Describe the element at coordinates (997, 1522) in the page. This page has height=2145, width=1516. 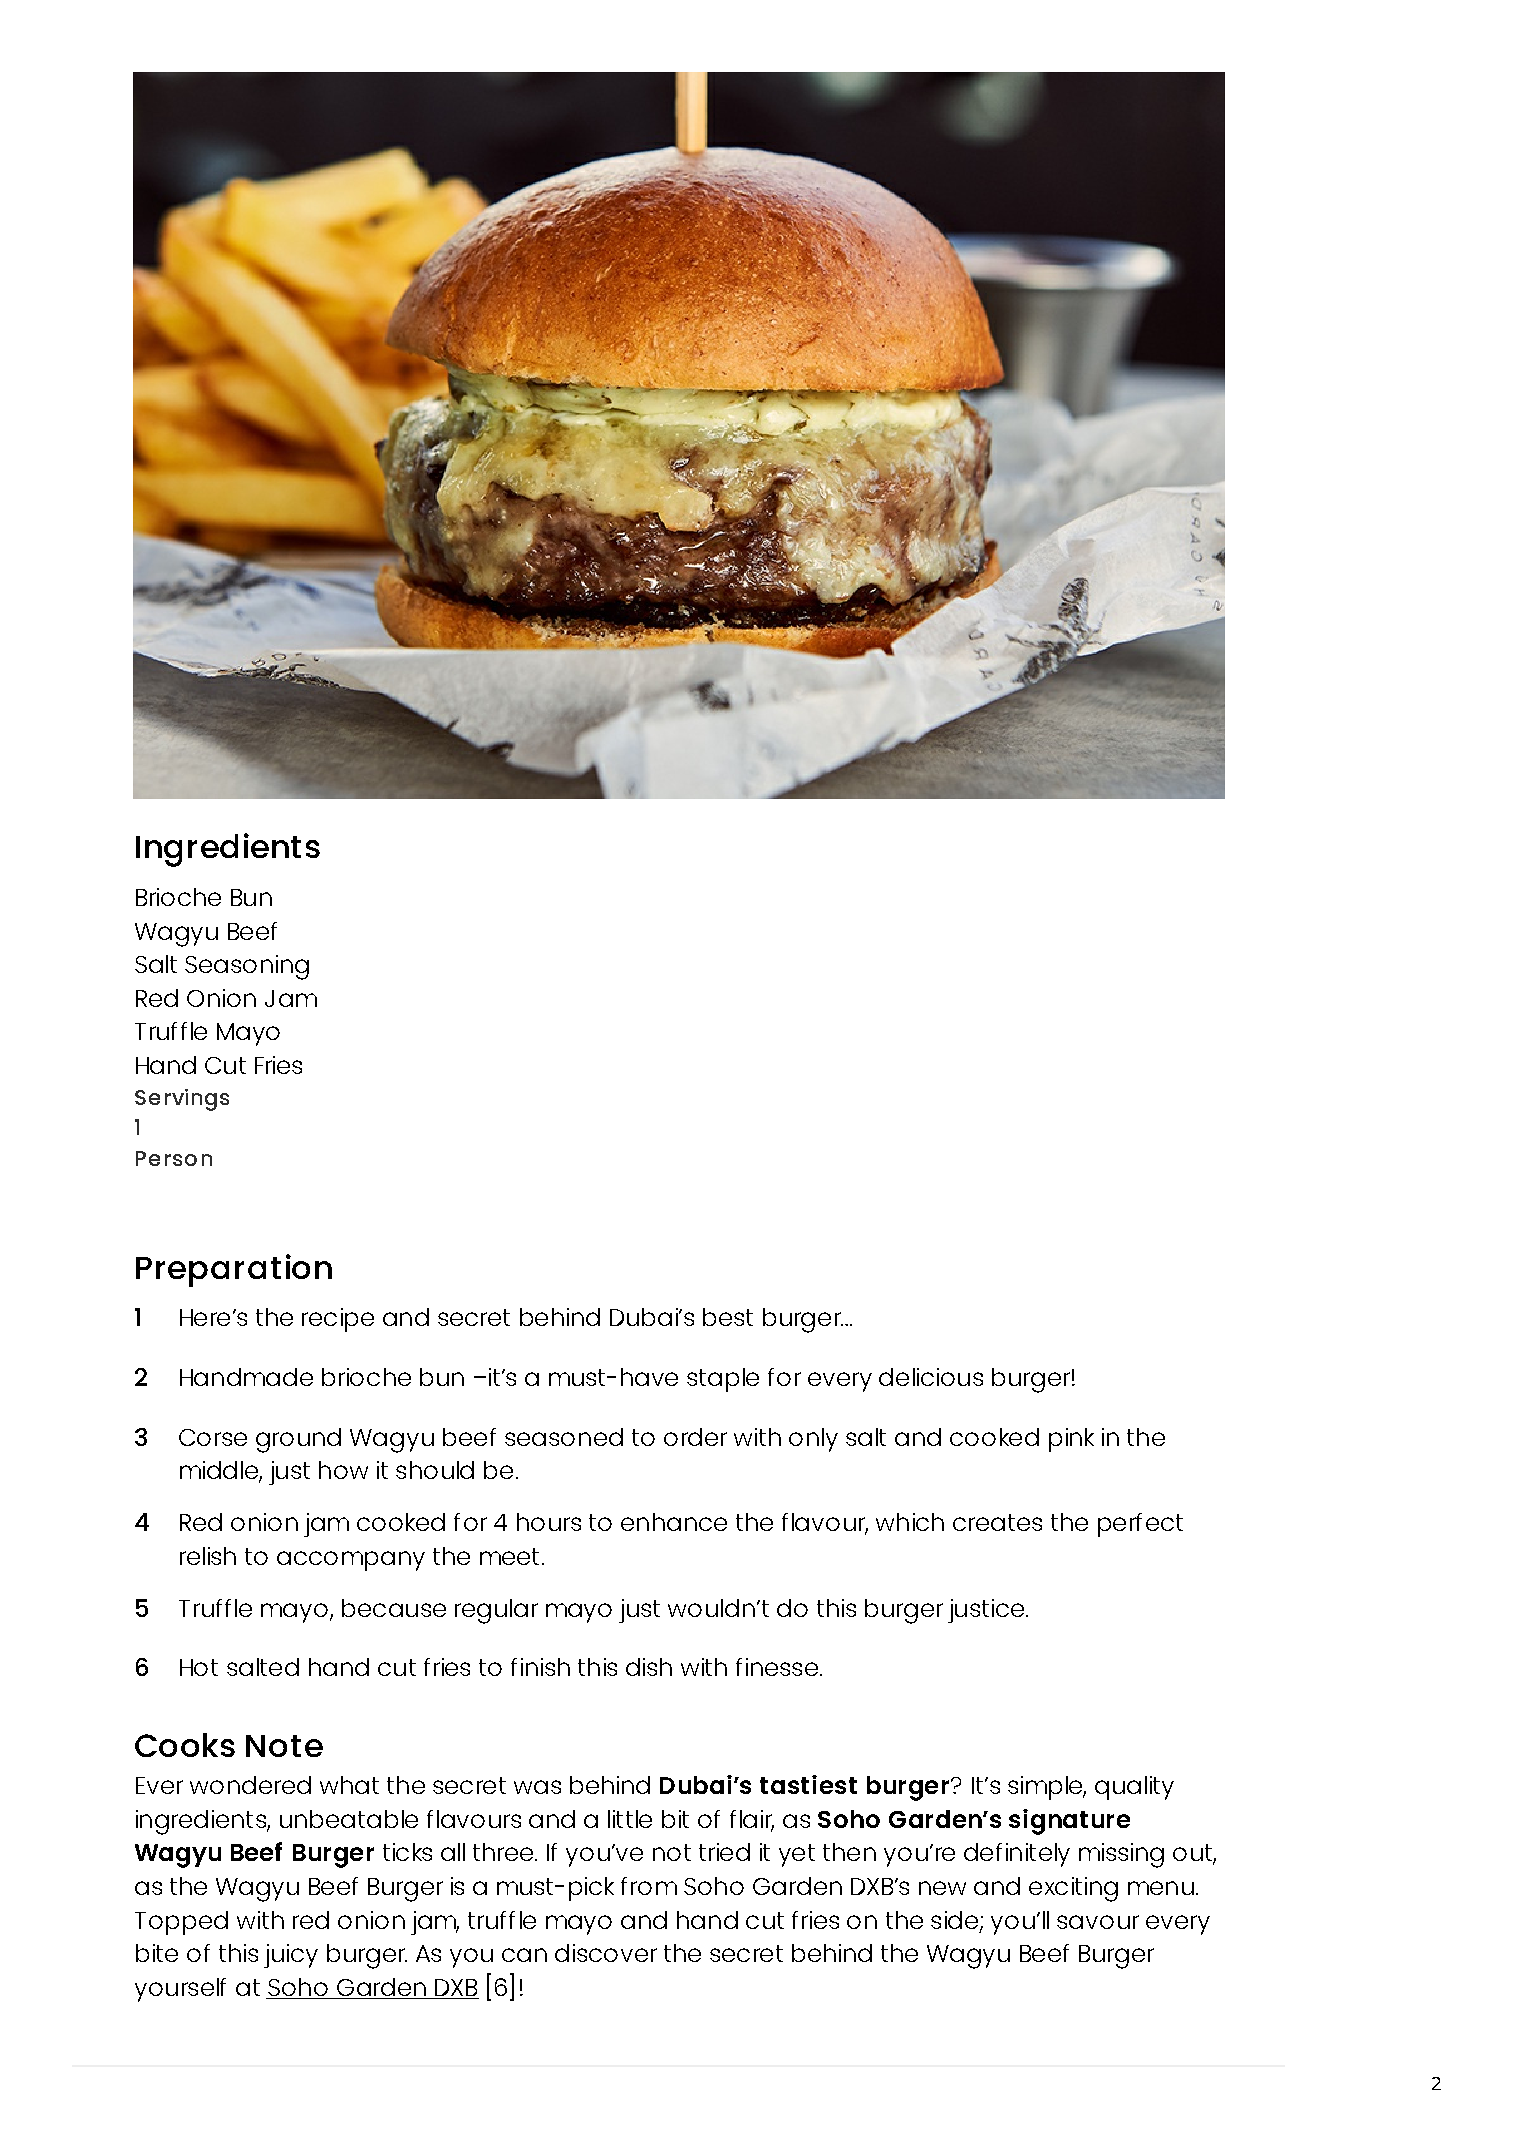
I see `creates` at that location.
